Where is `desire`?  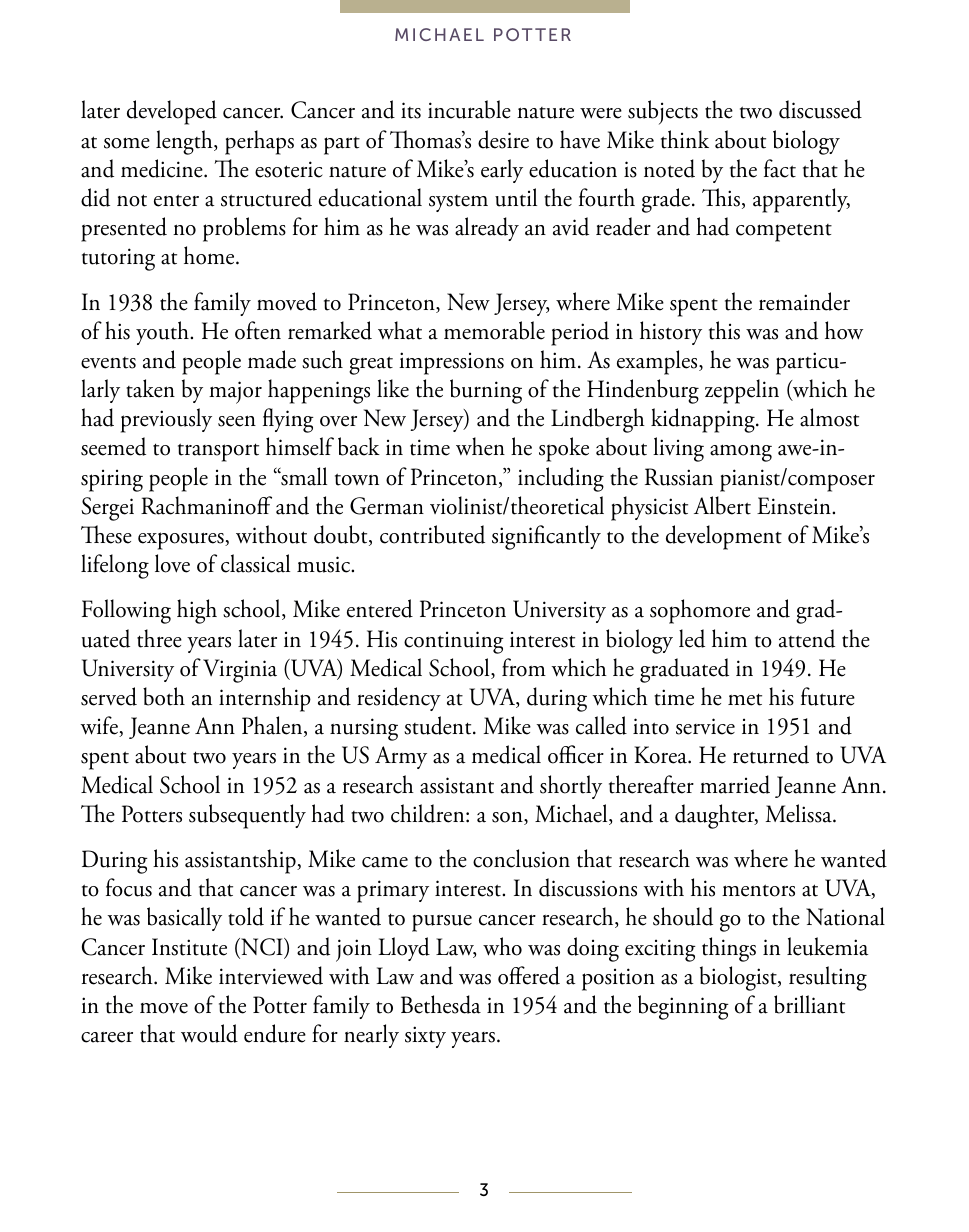 desire is located at coordinates (503, 139).
